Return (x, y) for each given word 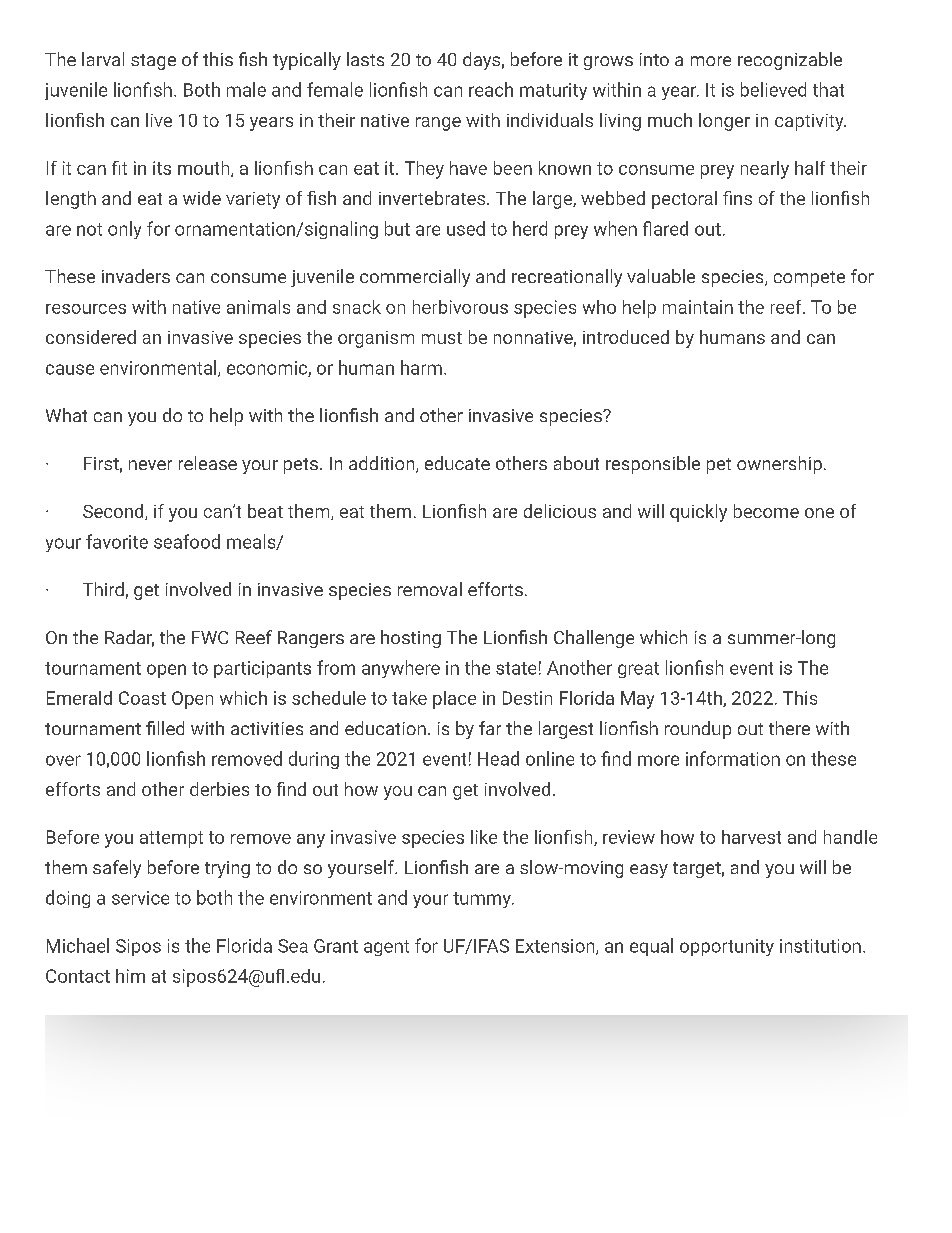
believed (773, 89)
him (130, 976)
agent (386, 948)
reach (491, 89)
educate (457, 463)
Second (114, 512)
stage (153, 62)
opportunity (727, 947)
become (766, 511)
